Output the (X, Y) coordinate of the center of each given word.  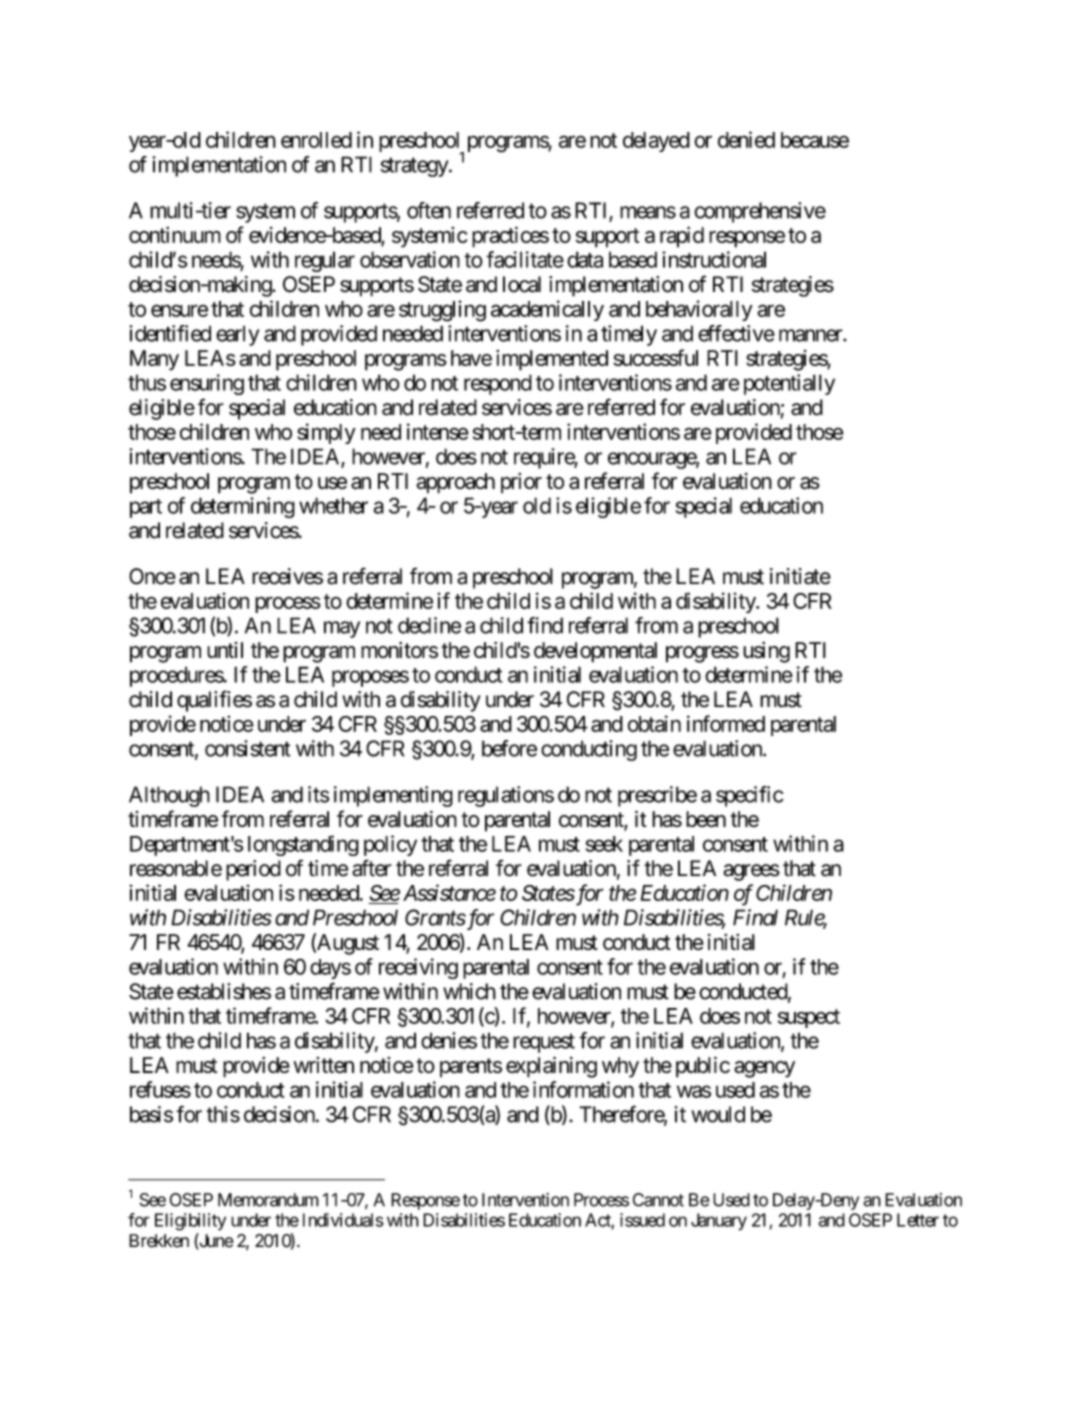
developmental (595, 652)
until (225, 650)
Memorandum (268, 1200)
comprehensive (760, 212)
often (429, 210)
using (766, 652)
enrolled (316, 140)
